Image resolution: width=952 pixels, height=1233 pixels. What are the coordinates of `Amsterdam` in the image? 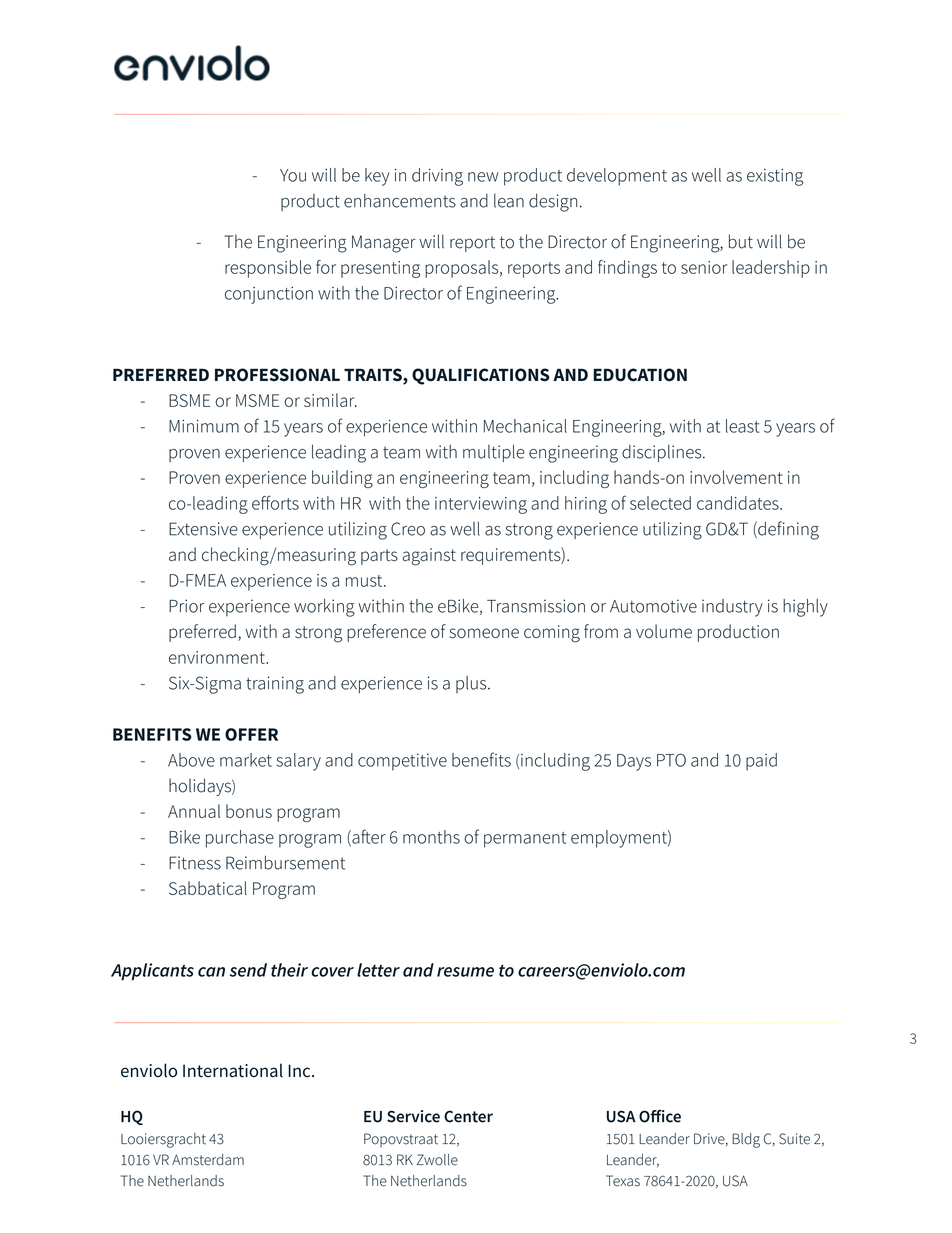 It's located at (208, 1160).
